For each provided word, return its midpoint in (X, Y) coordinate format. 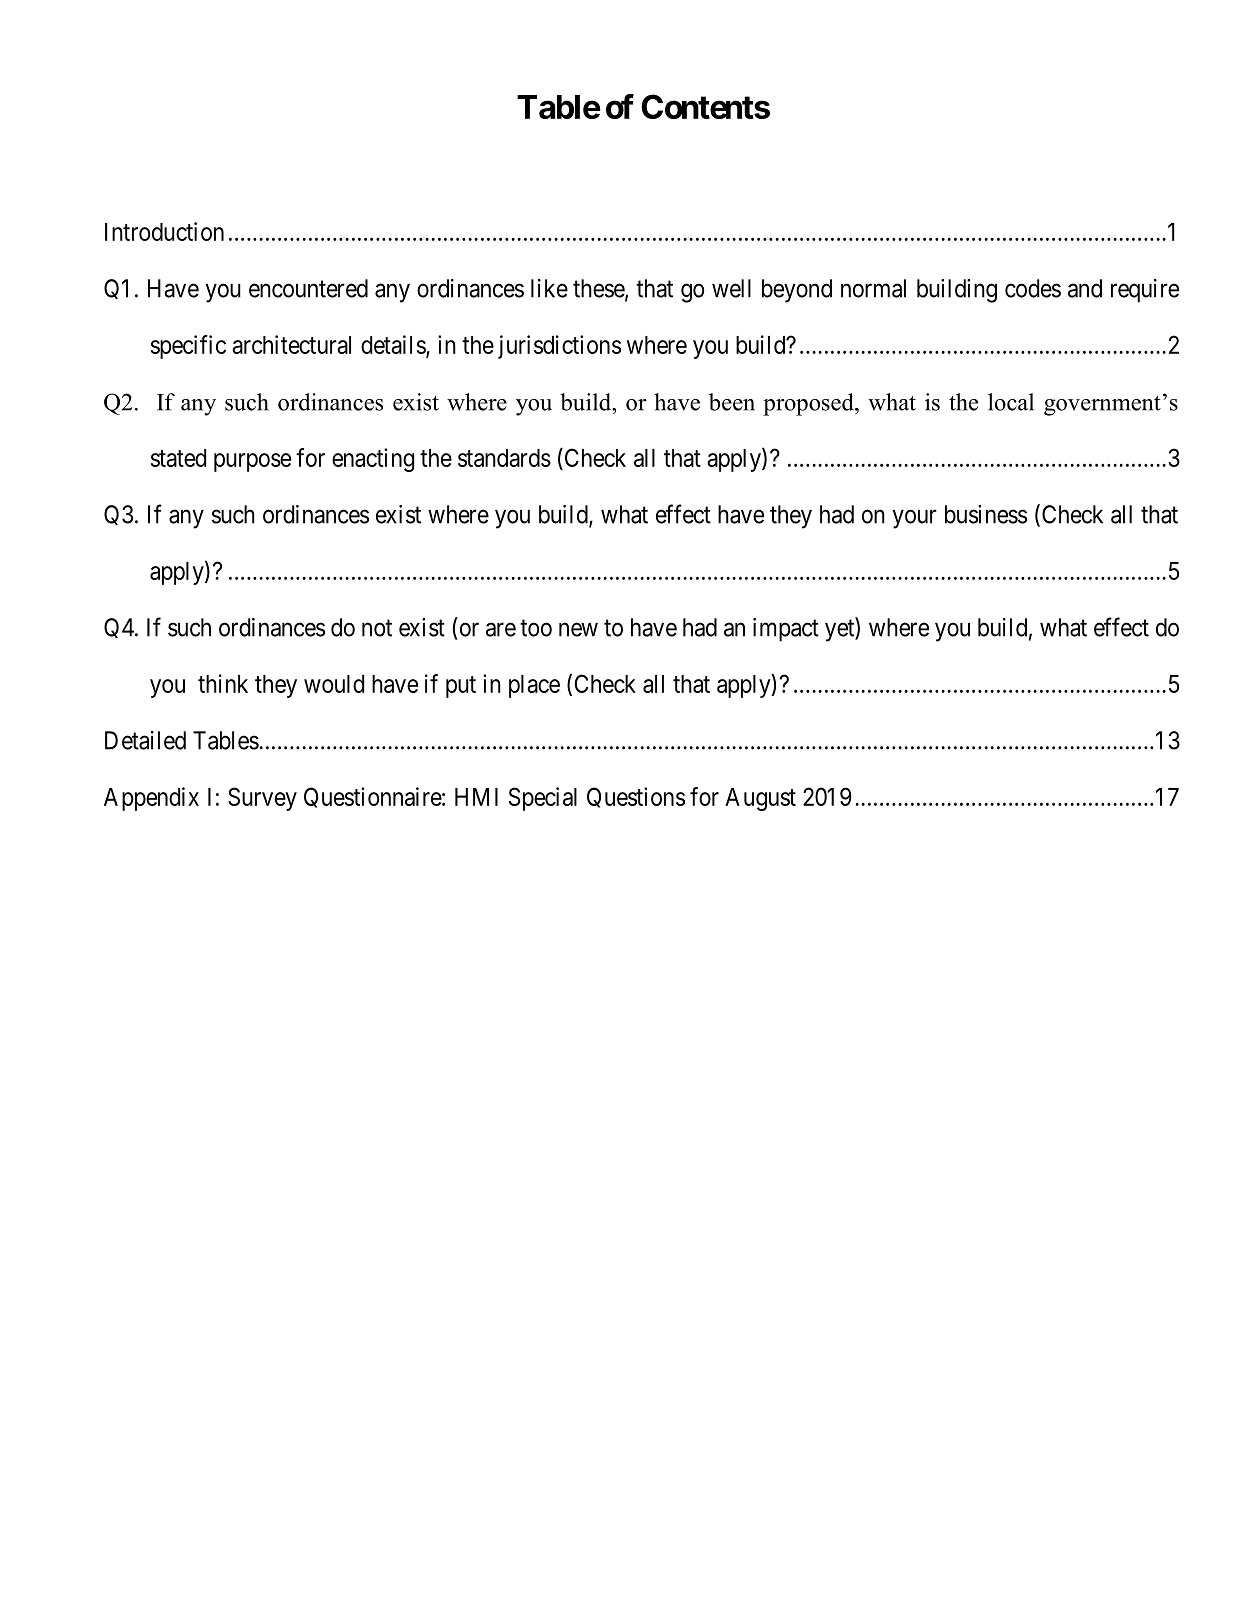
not (377, 628)
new (578, 629)
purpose (252, 462)
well (731, 288)
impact (786, 630)
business (986, 514)
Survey (262, 799)
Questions (636, 797)
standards (504, 458)
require (1145, 291)
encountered (308, 288)
